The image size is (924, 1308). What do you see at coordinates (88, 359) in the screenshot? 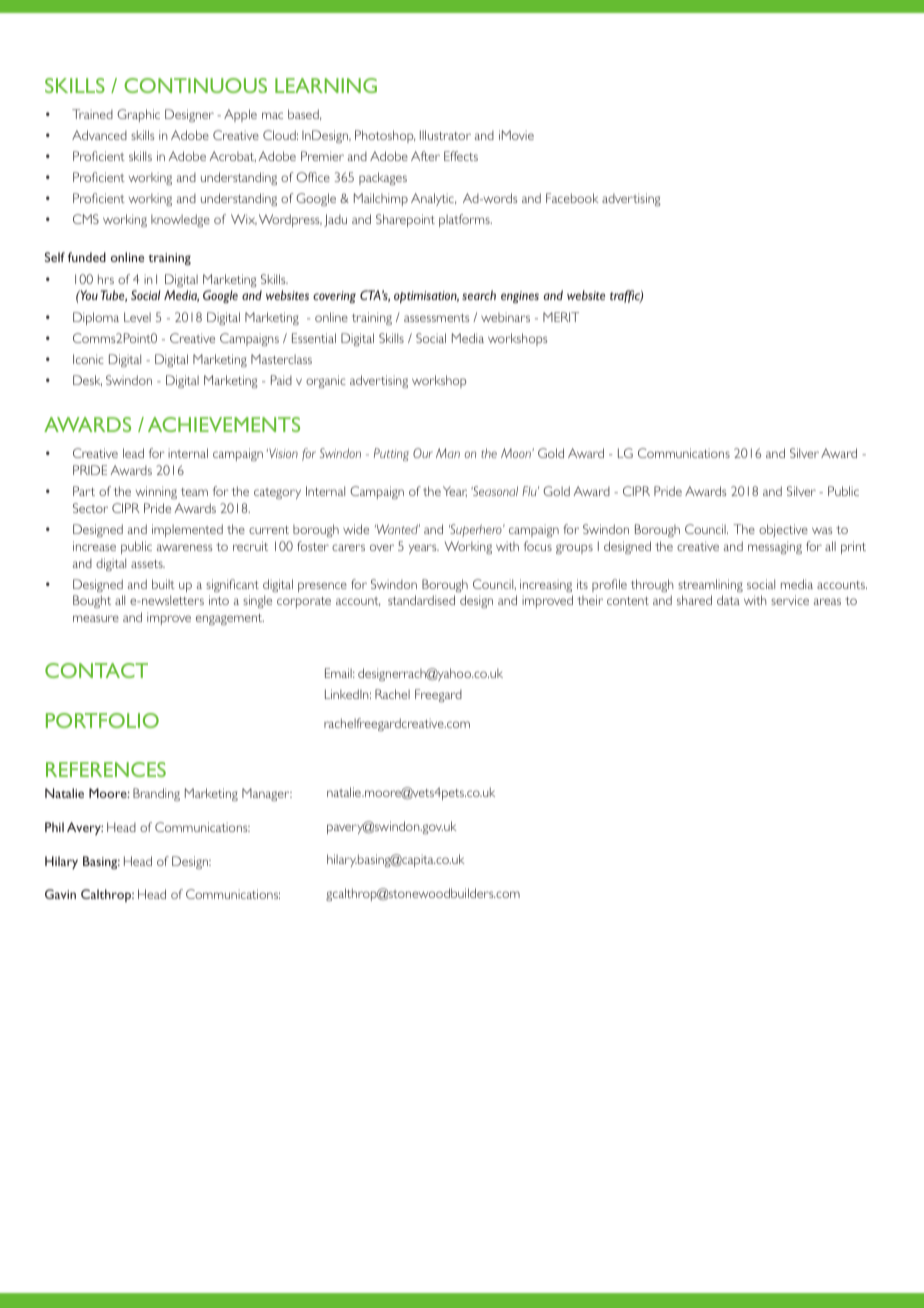
I see `Iconic` at bounding box center [88, 359].
